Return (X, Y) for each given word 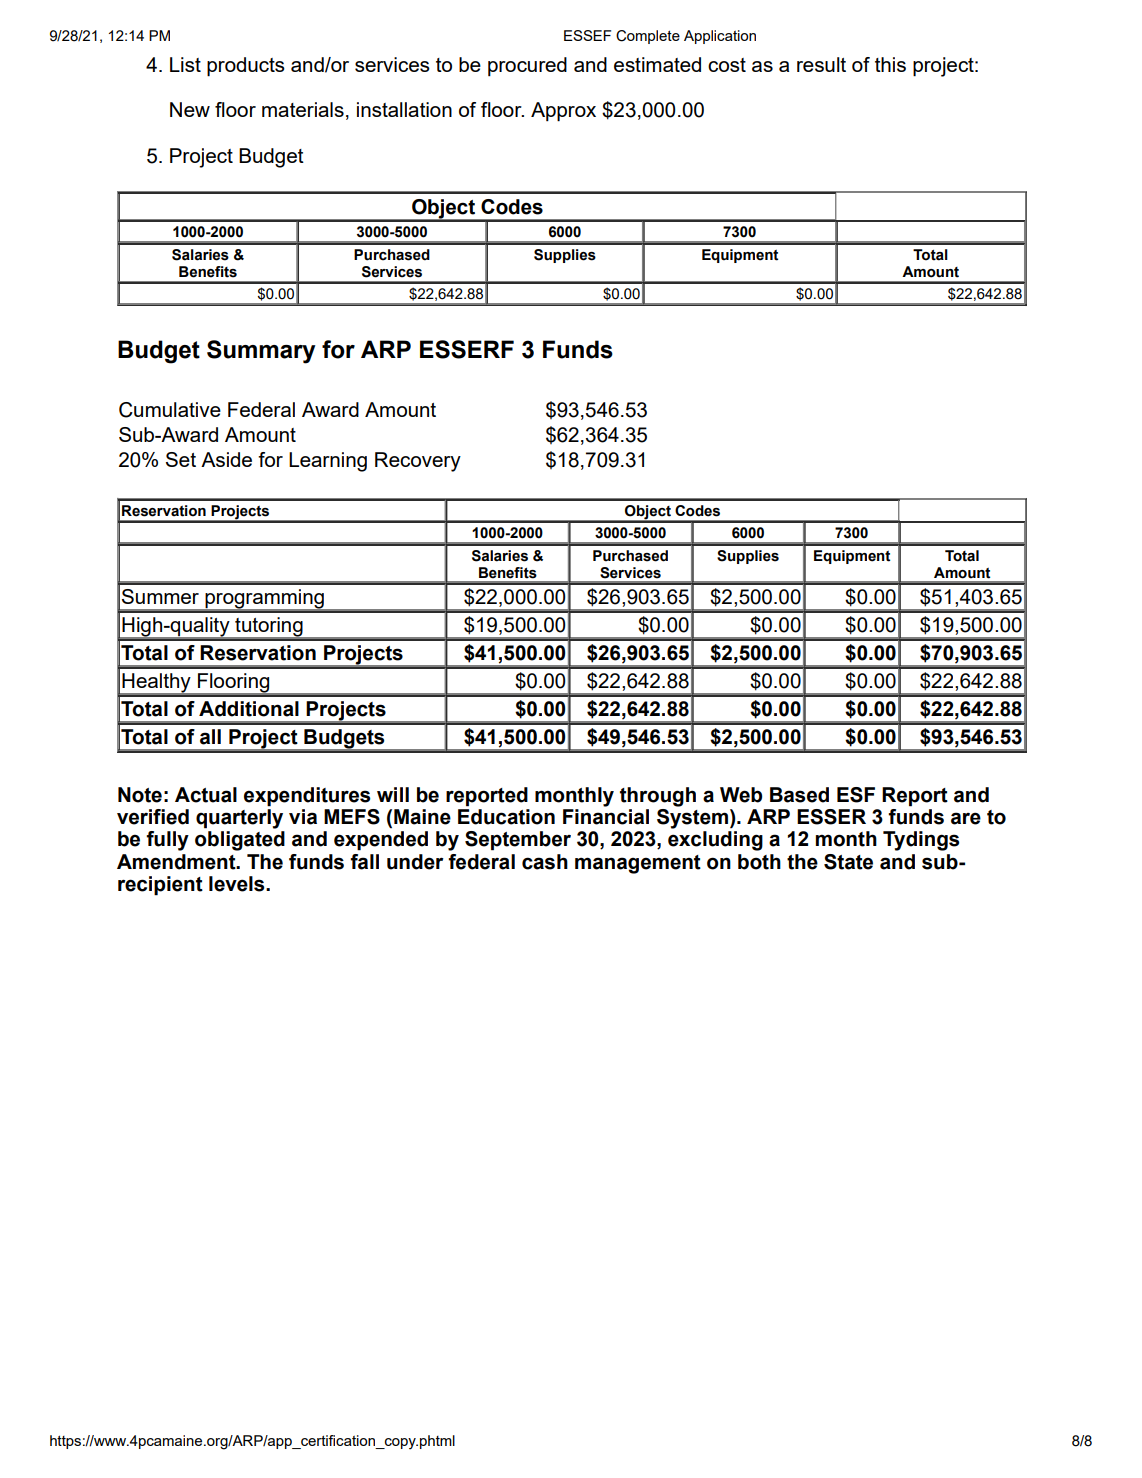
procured (527, 66)
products (246, 67)
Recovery (418, 462)
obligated (240, 841)
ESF (856, 795)
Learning (328, 462)
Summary (261, 352)
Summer (160, 596)
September (518, 841)
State (848, 862)
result (821, 64)
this (890, 64)
